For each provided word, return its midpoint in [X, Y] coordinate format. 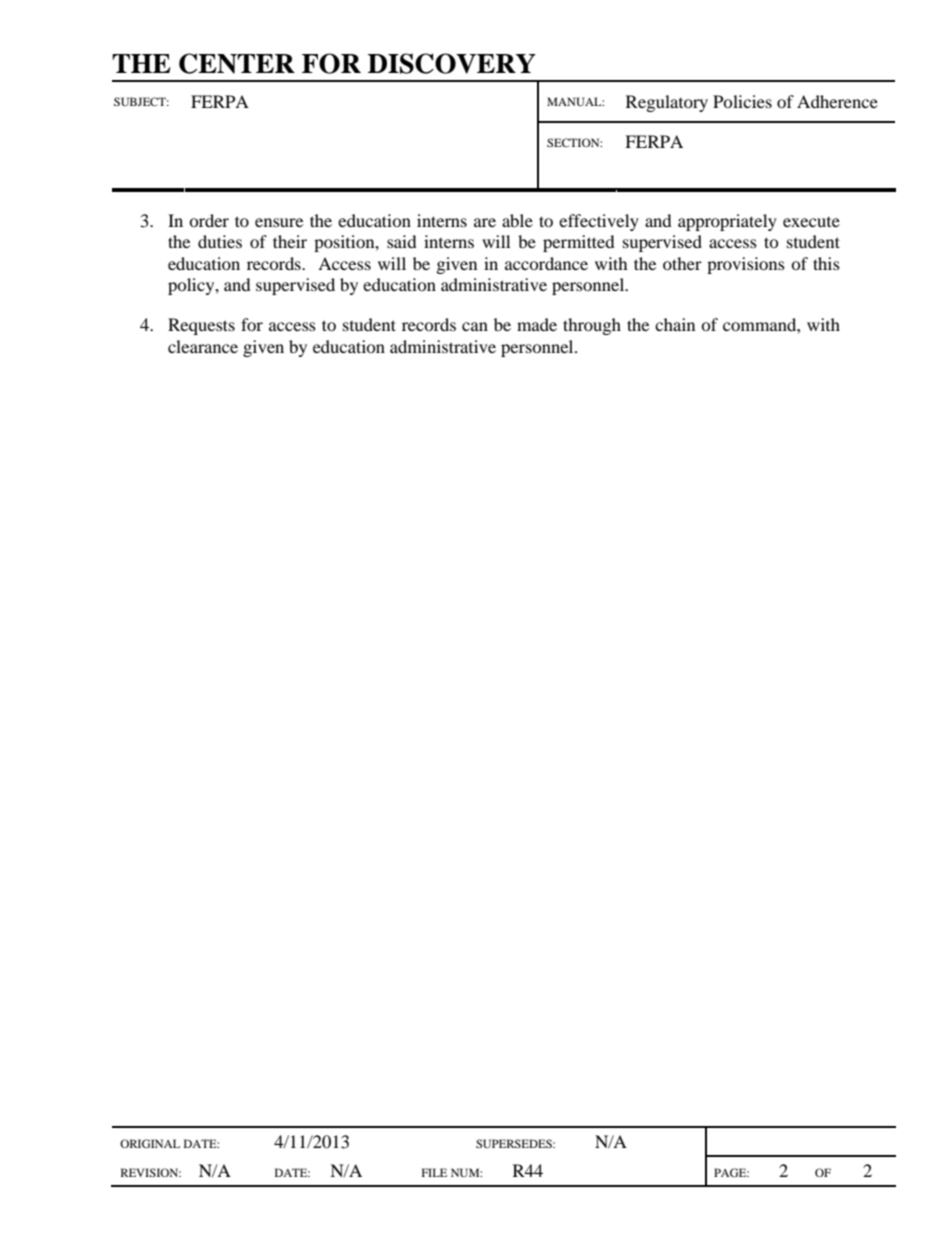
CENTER [237, 63]
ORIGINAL [150, 1143]
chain [675, 324]
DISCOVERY [452, 63]
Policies [742, 101]
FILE [434, 1172]
